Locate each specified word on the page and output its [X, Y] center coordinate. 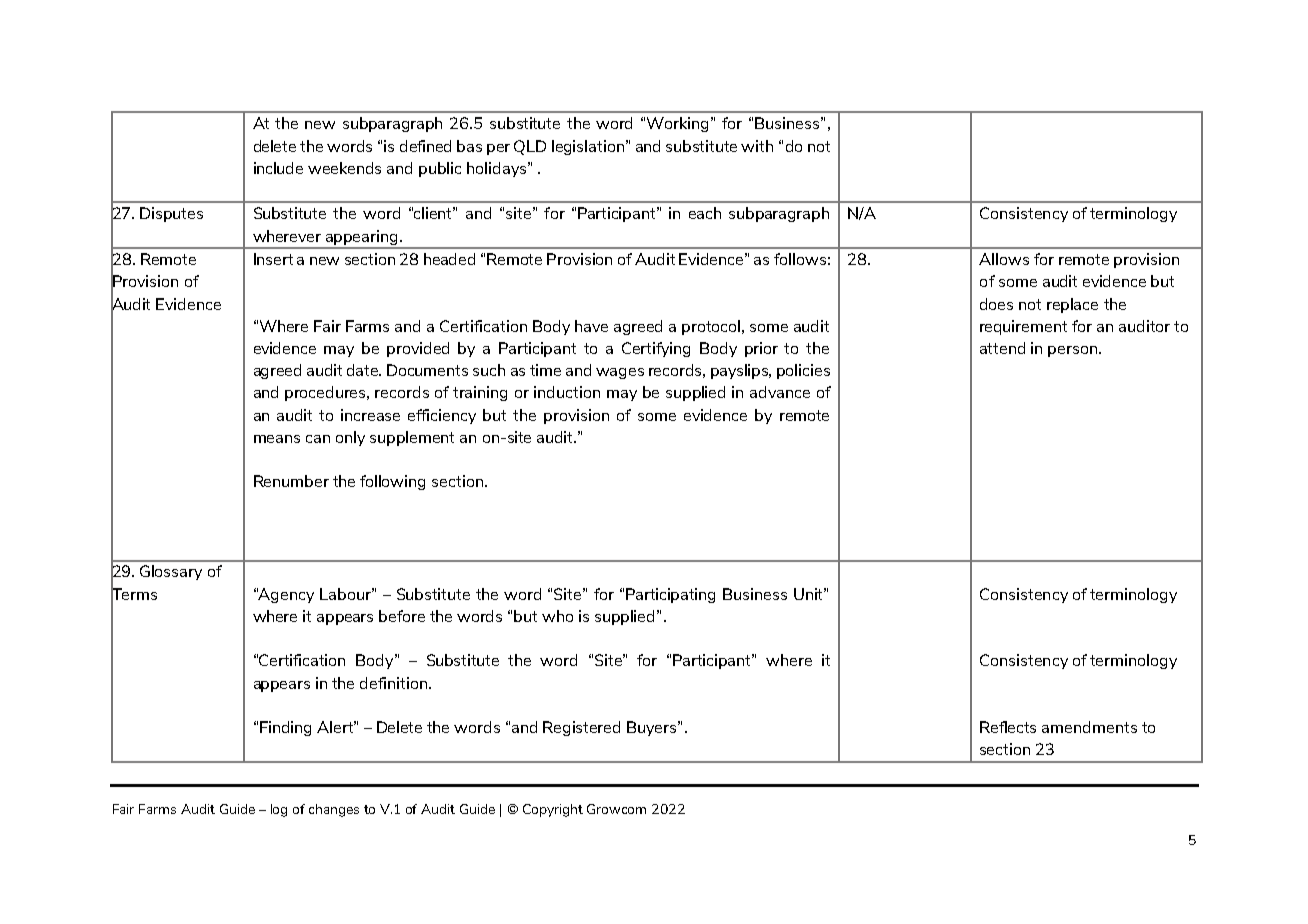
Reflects [1008, 727]
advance [780, 392]
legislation [588, 147]
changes [334, 810]
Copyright [553, 810]
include [278, 168]
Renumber [291, 481]
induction [567, 392]
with [757, 146]
